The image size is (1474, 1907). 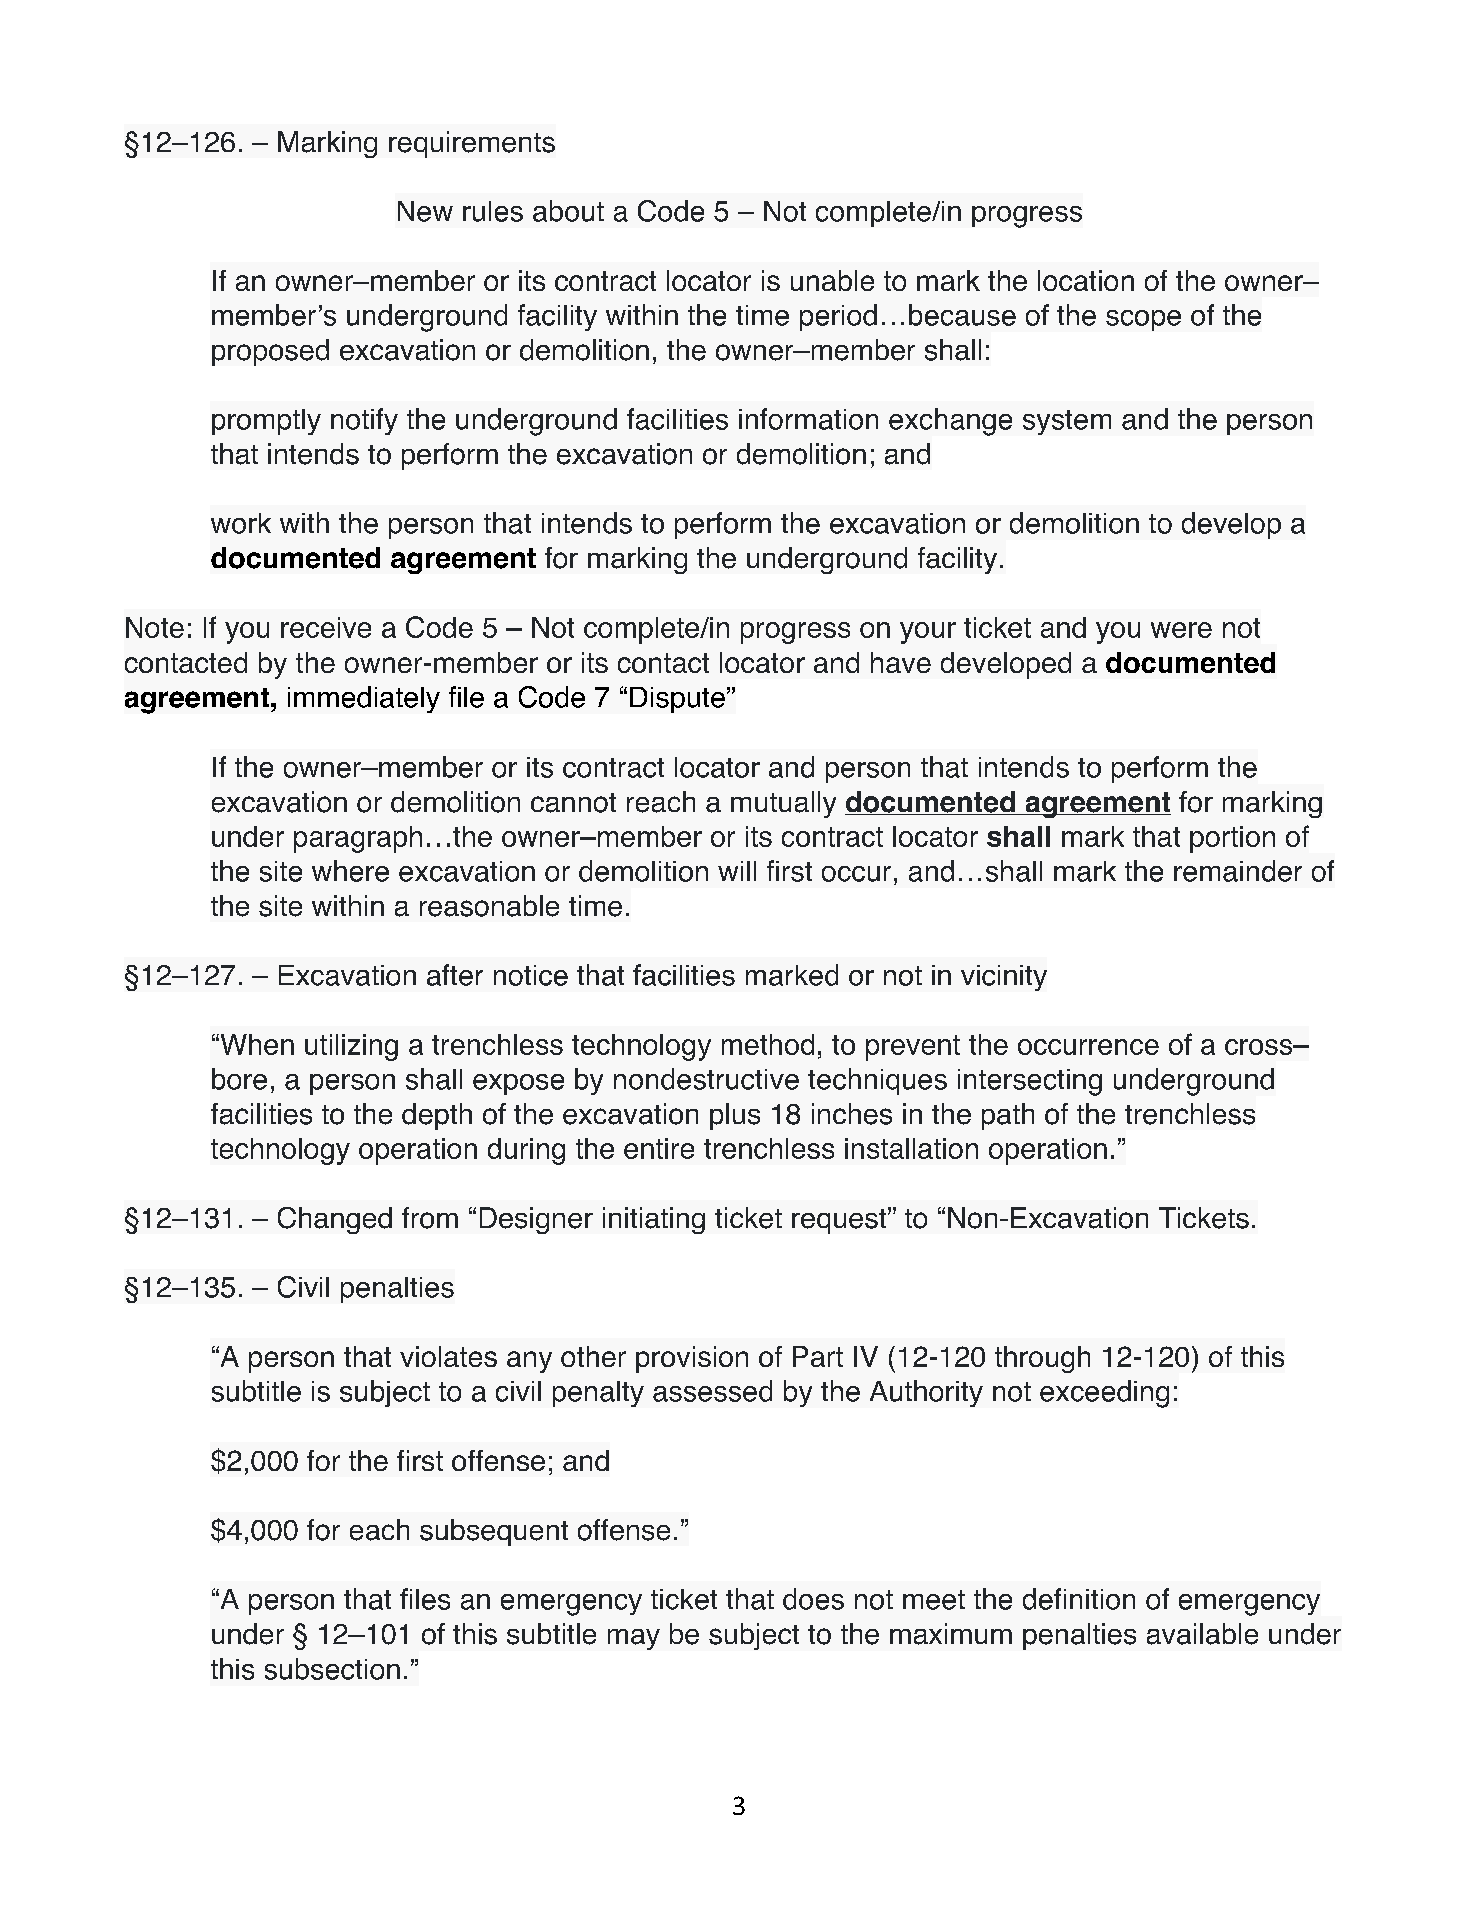 What do you see at coordinates (332, 1669) in the page?
I see `subsection` at bounding box center [332, 1669].
